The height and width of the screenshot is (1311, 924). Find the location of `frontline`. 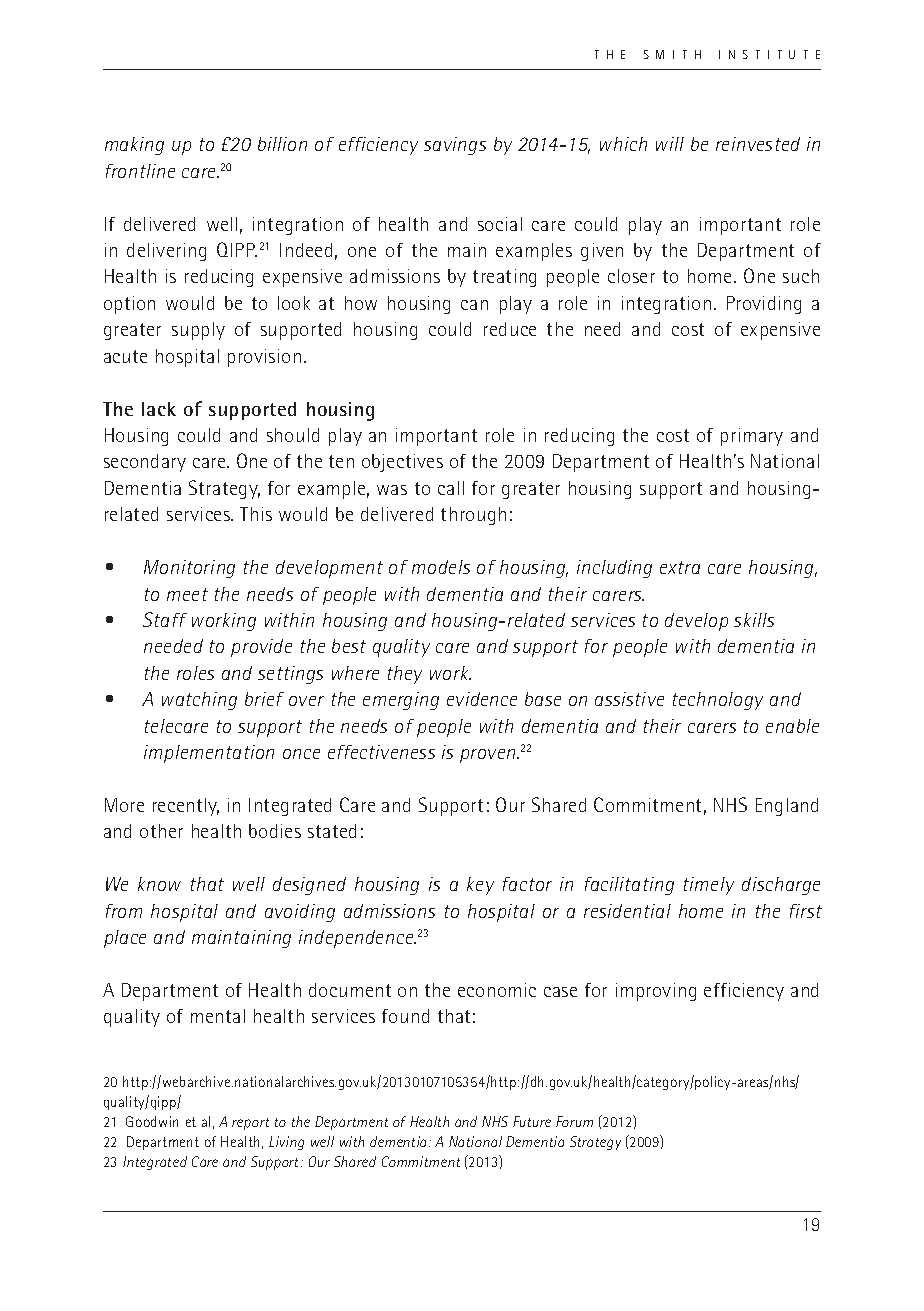

frontline is located at coordinates (140, 171).
